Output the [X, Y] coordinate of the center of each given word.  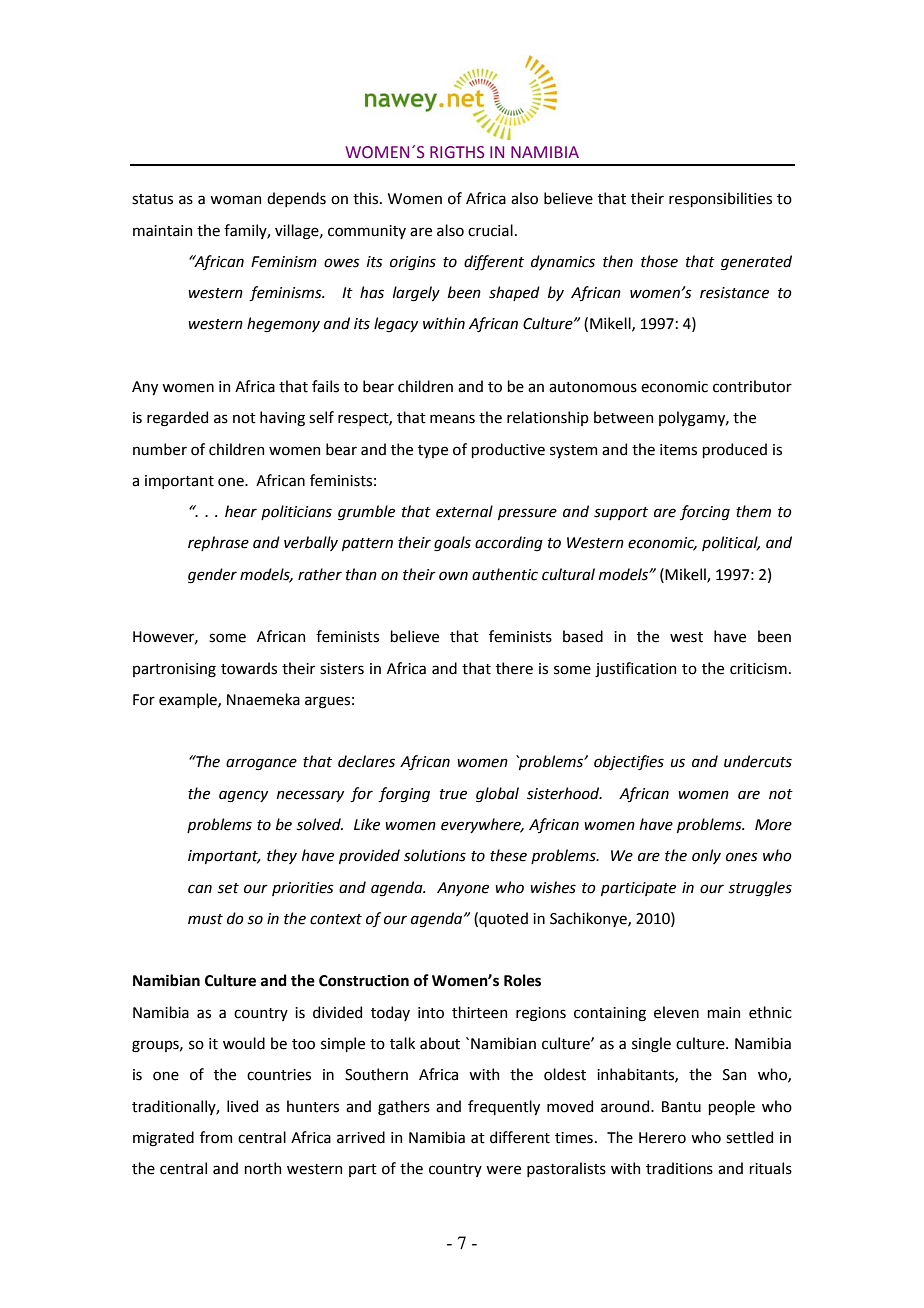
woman [235, 200]
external [464, 511]
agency [243, 796]
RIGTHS [457, 152]
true [453, 794]
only [706, 856]
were [503, 1170]
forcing [705, 513]
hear [241, 511]
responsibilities [720, 199]
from [216, 1137]
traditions [679, 1168]
